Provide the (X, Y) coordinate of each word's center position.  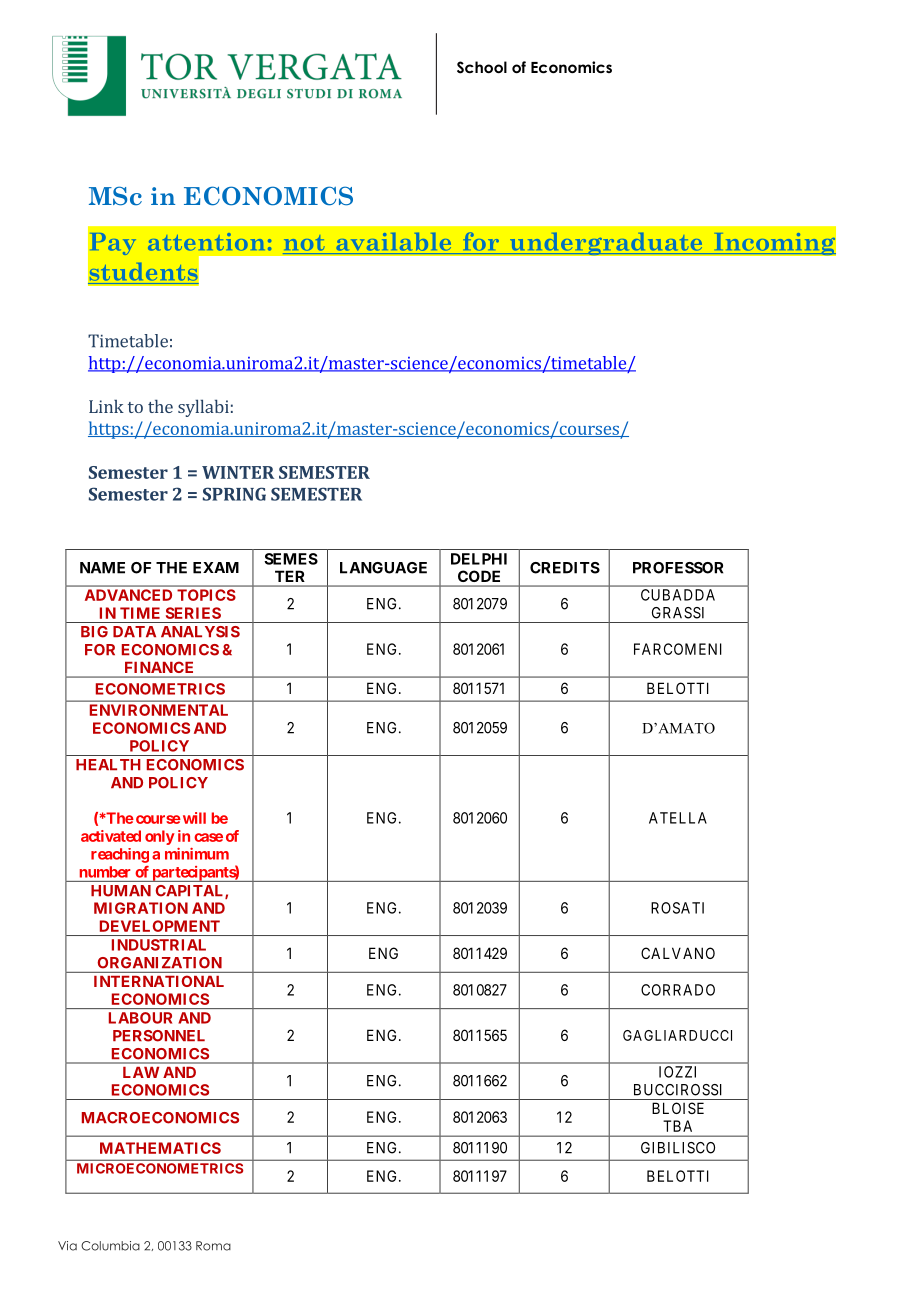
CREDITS (565, 568)
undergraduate (606, 244)
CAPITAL (190, 892)
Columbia (110, 1246)
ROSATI (677, 908)
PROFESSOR (678, 568)
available (394, 243)
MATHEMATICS (160, 1148)
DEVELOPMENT (160, 926)
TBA (677, 1126)
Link (106, 406)
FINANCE (159, 667)
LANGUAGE (383, 568)
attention (206, 242)
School (482, 67)
